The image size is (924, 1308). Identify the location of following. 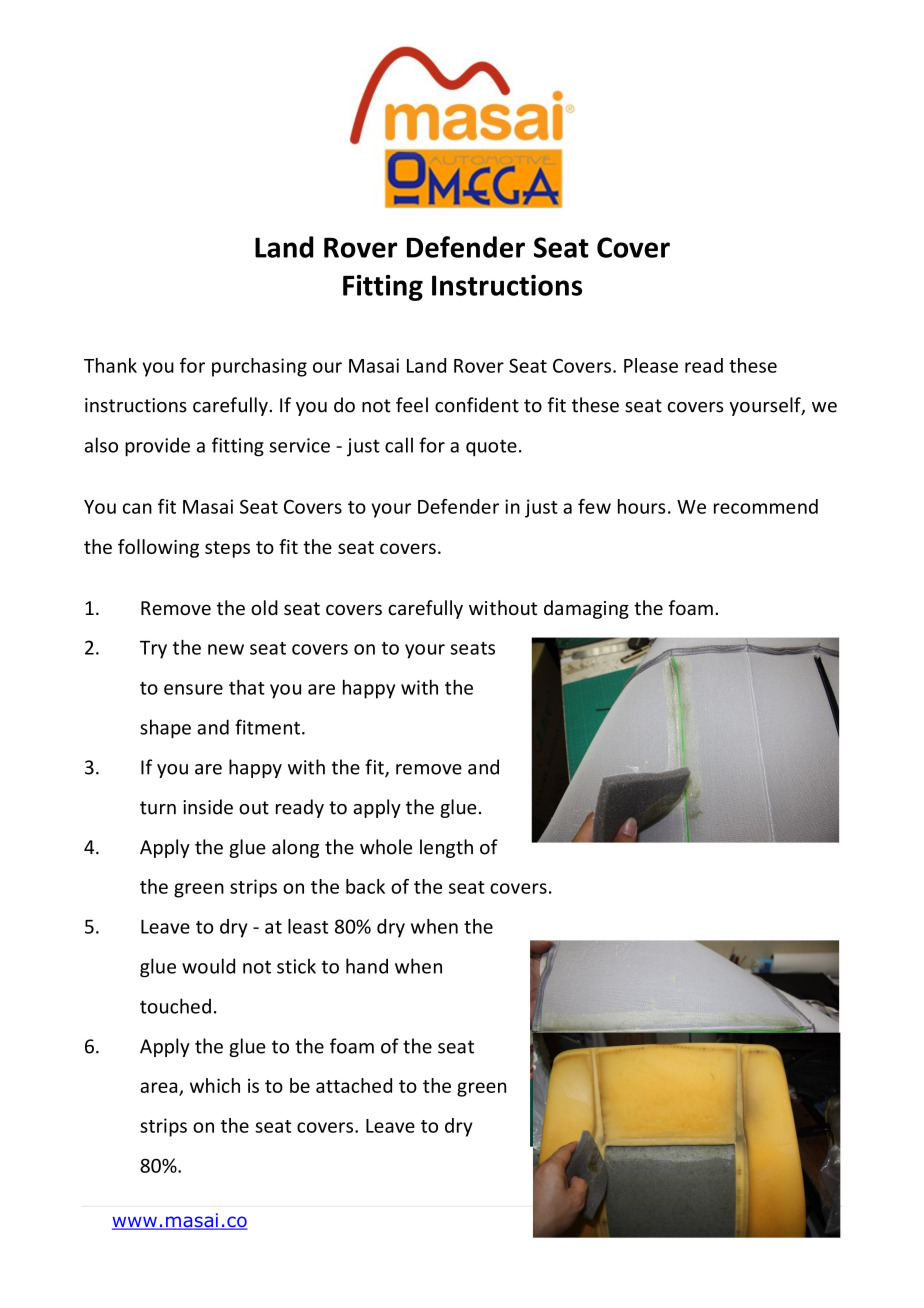
(158, 548).
